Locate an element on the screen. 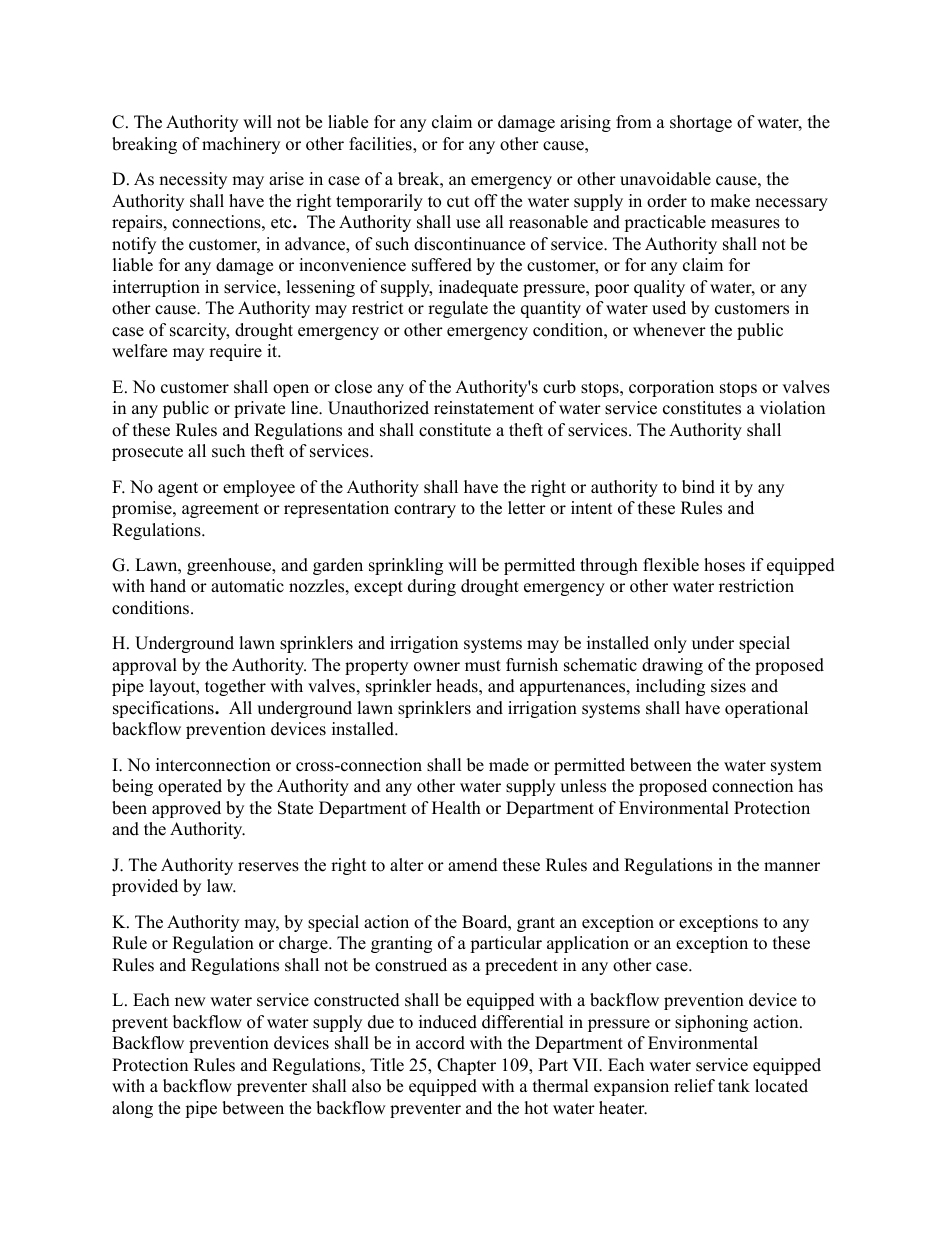  Chapter is located at coordinates (466, 1066).
